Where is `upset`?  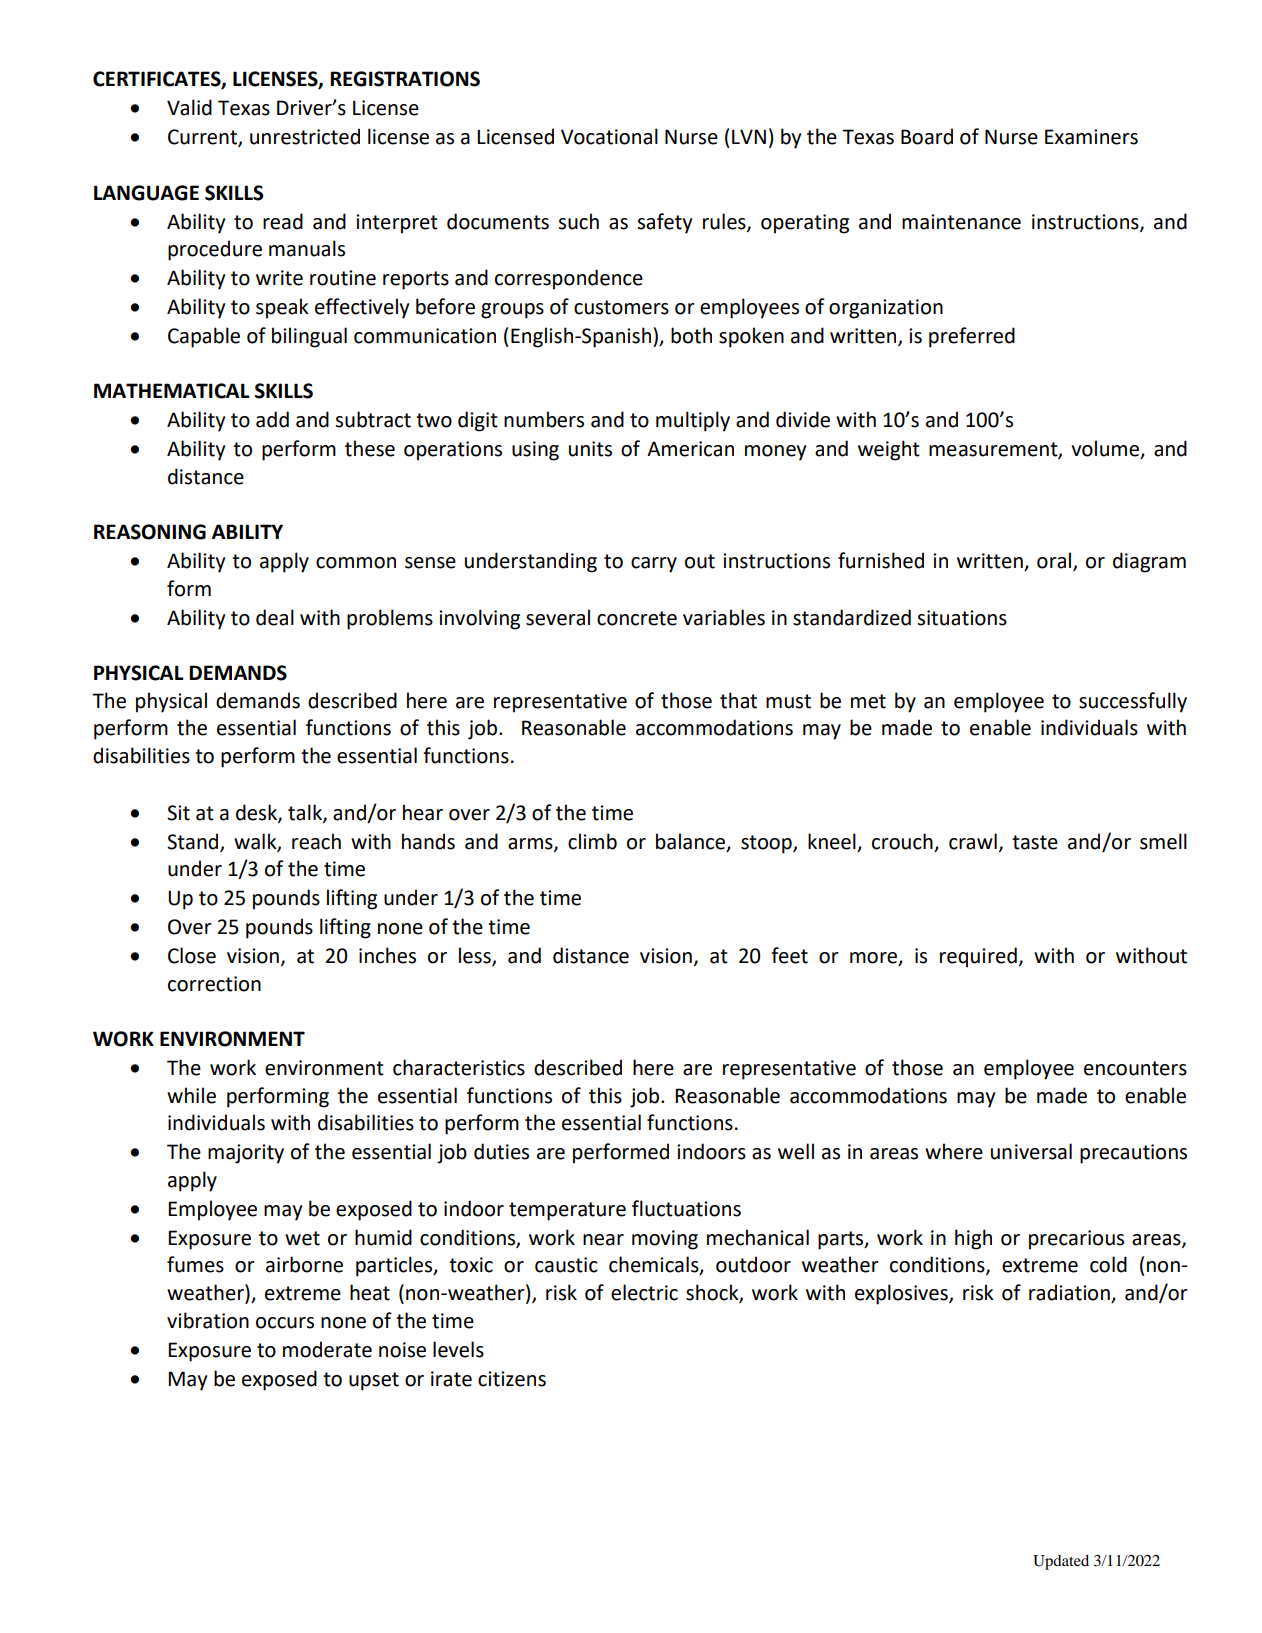 upset is located at coordinates (374, 1381).
